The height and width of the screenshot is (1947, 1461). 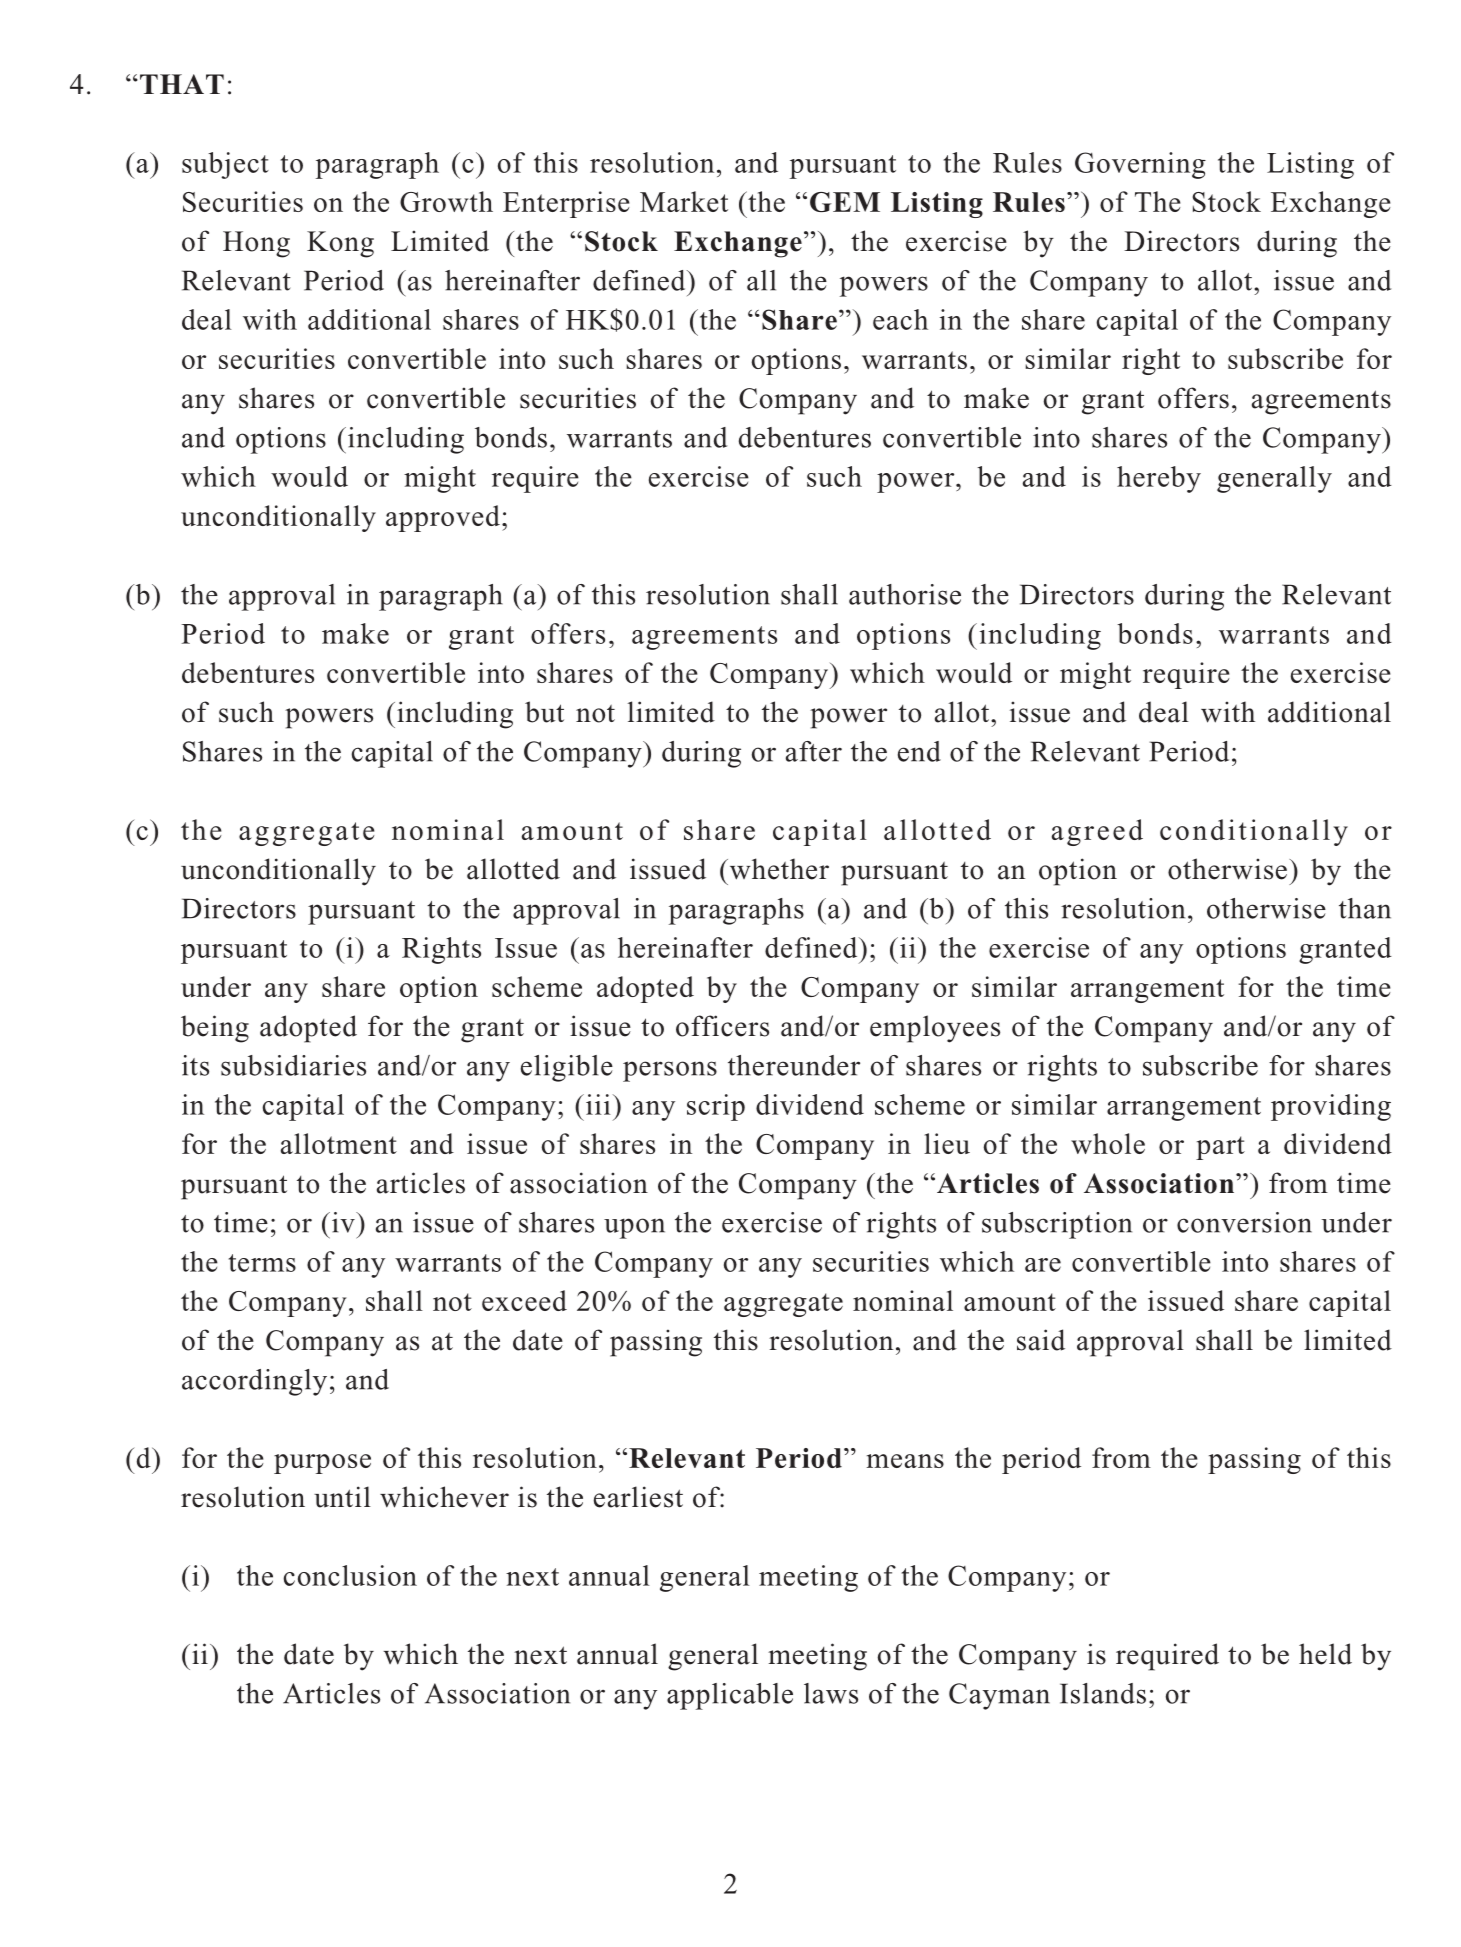 What do you see at coordinates (1140, 165) in the screenshot?
I see `Governing` at bounding box center [1140, 165].
